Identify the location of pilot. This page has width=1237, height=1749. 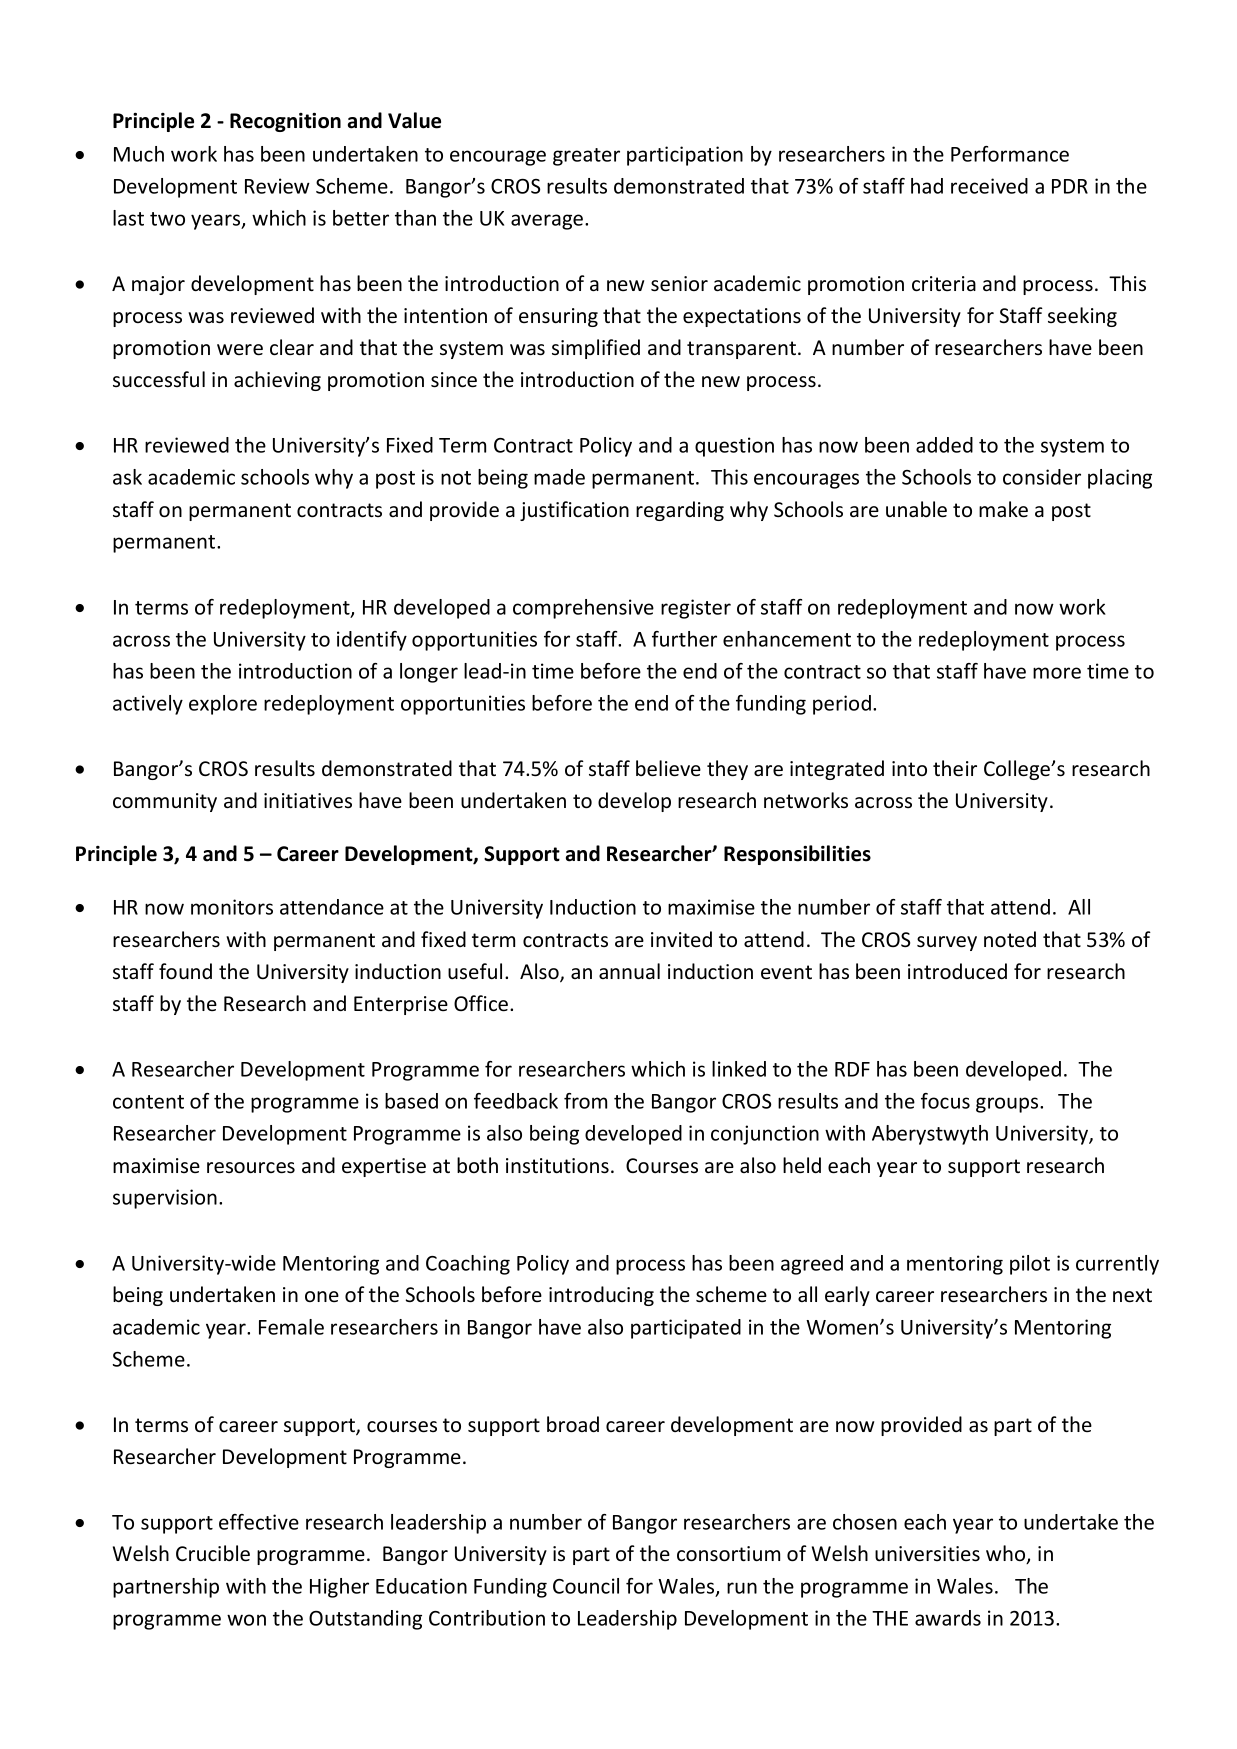
(1030, 1265).
